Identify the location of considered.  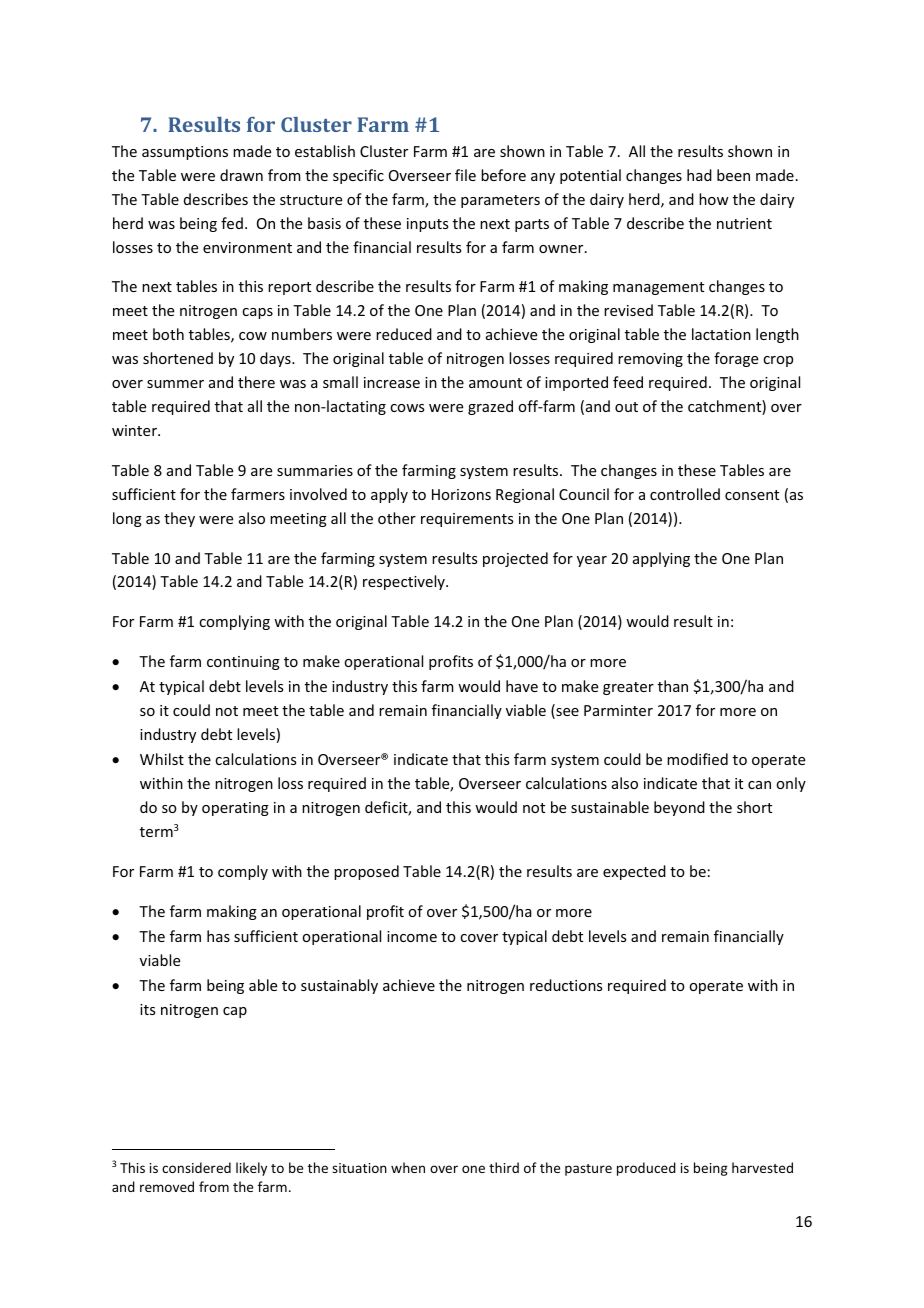
(196, 1167).
